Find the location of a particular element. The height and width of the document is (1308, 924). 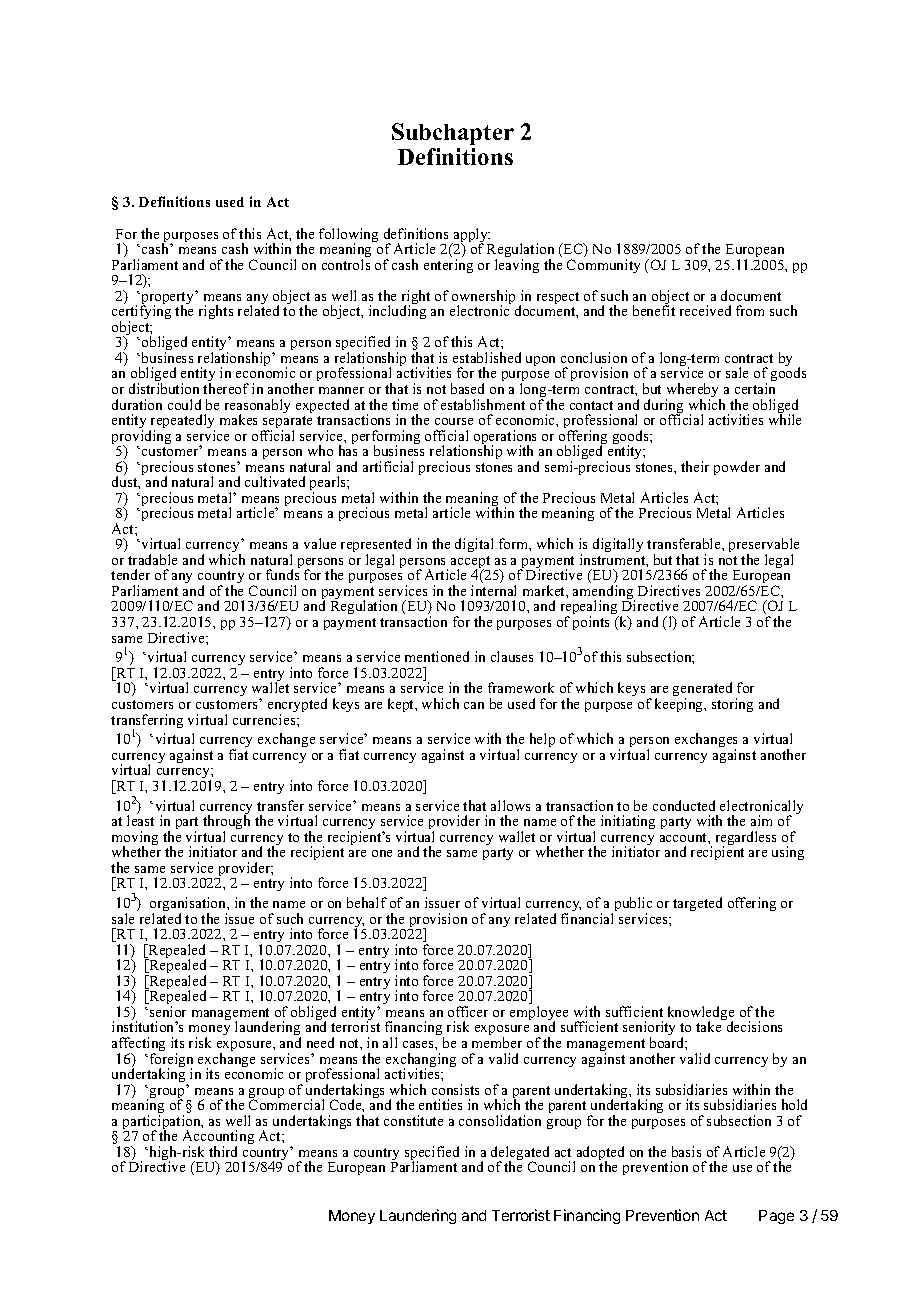

cultivated is located at coordinates (275, 481).
